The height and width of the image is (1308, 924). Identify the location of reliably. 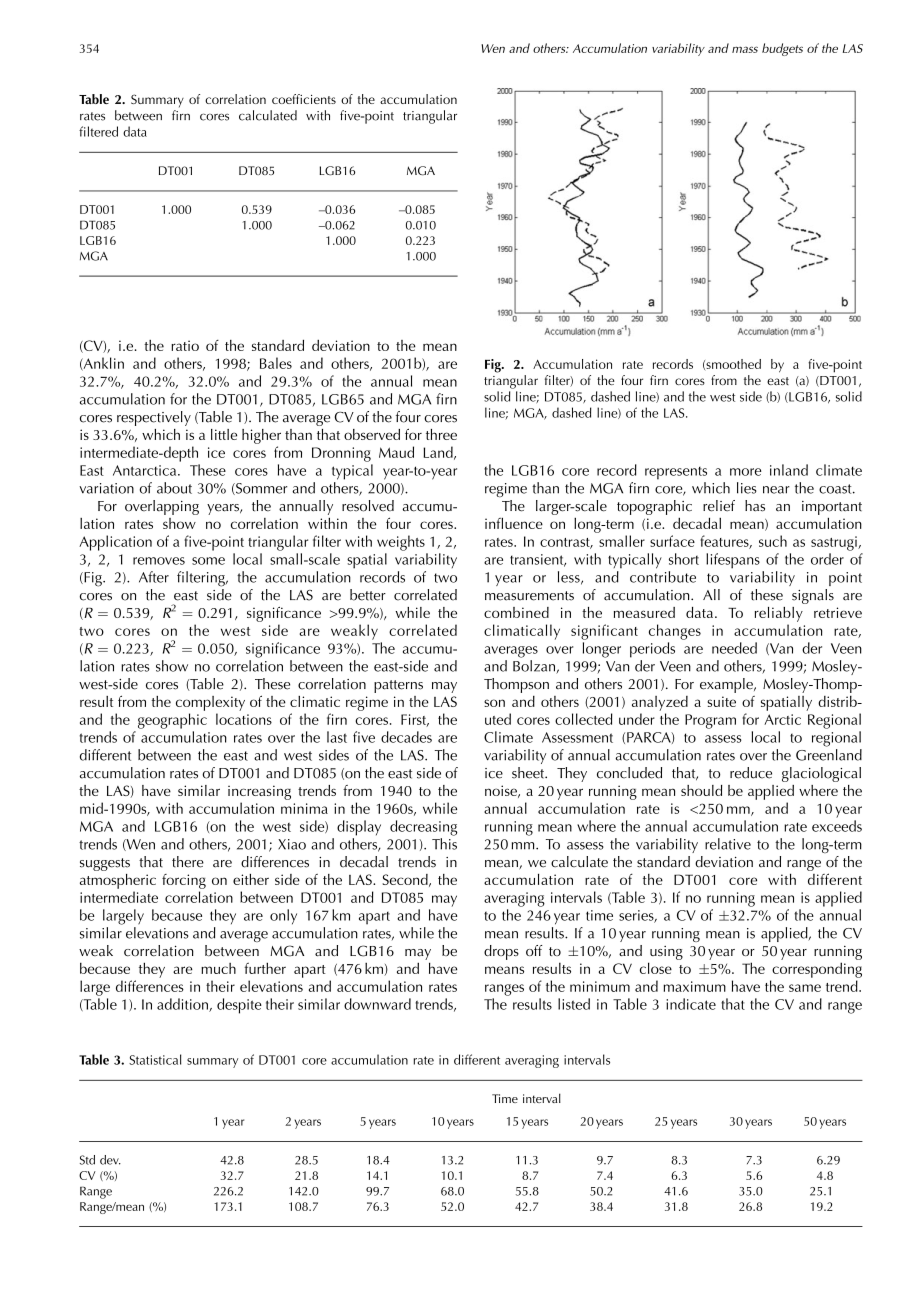
(779, 614).
